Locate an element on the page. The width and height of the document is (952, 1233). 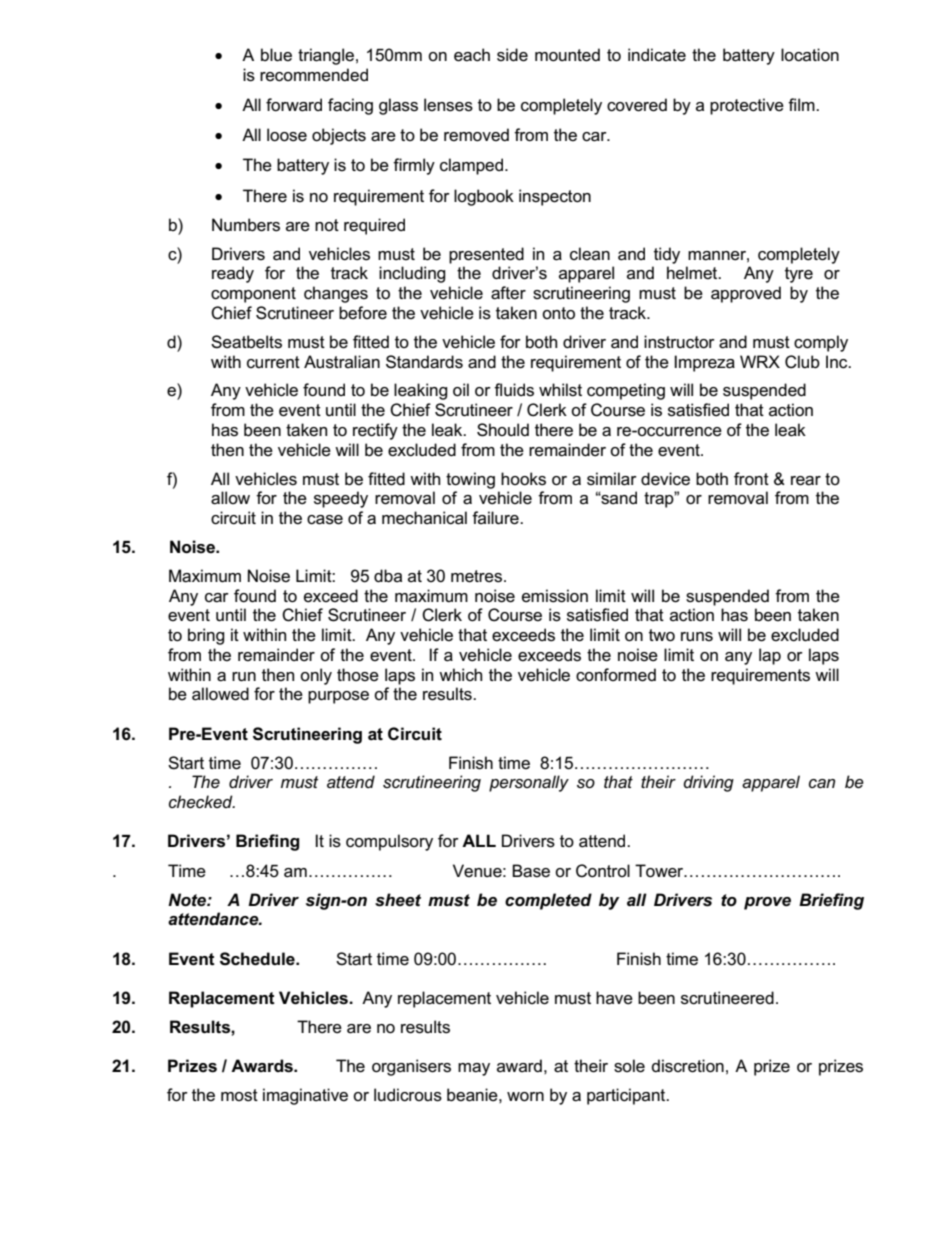
runs is located at coordinates (697, 637).
